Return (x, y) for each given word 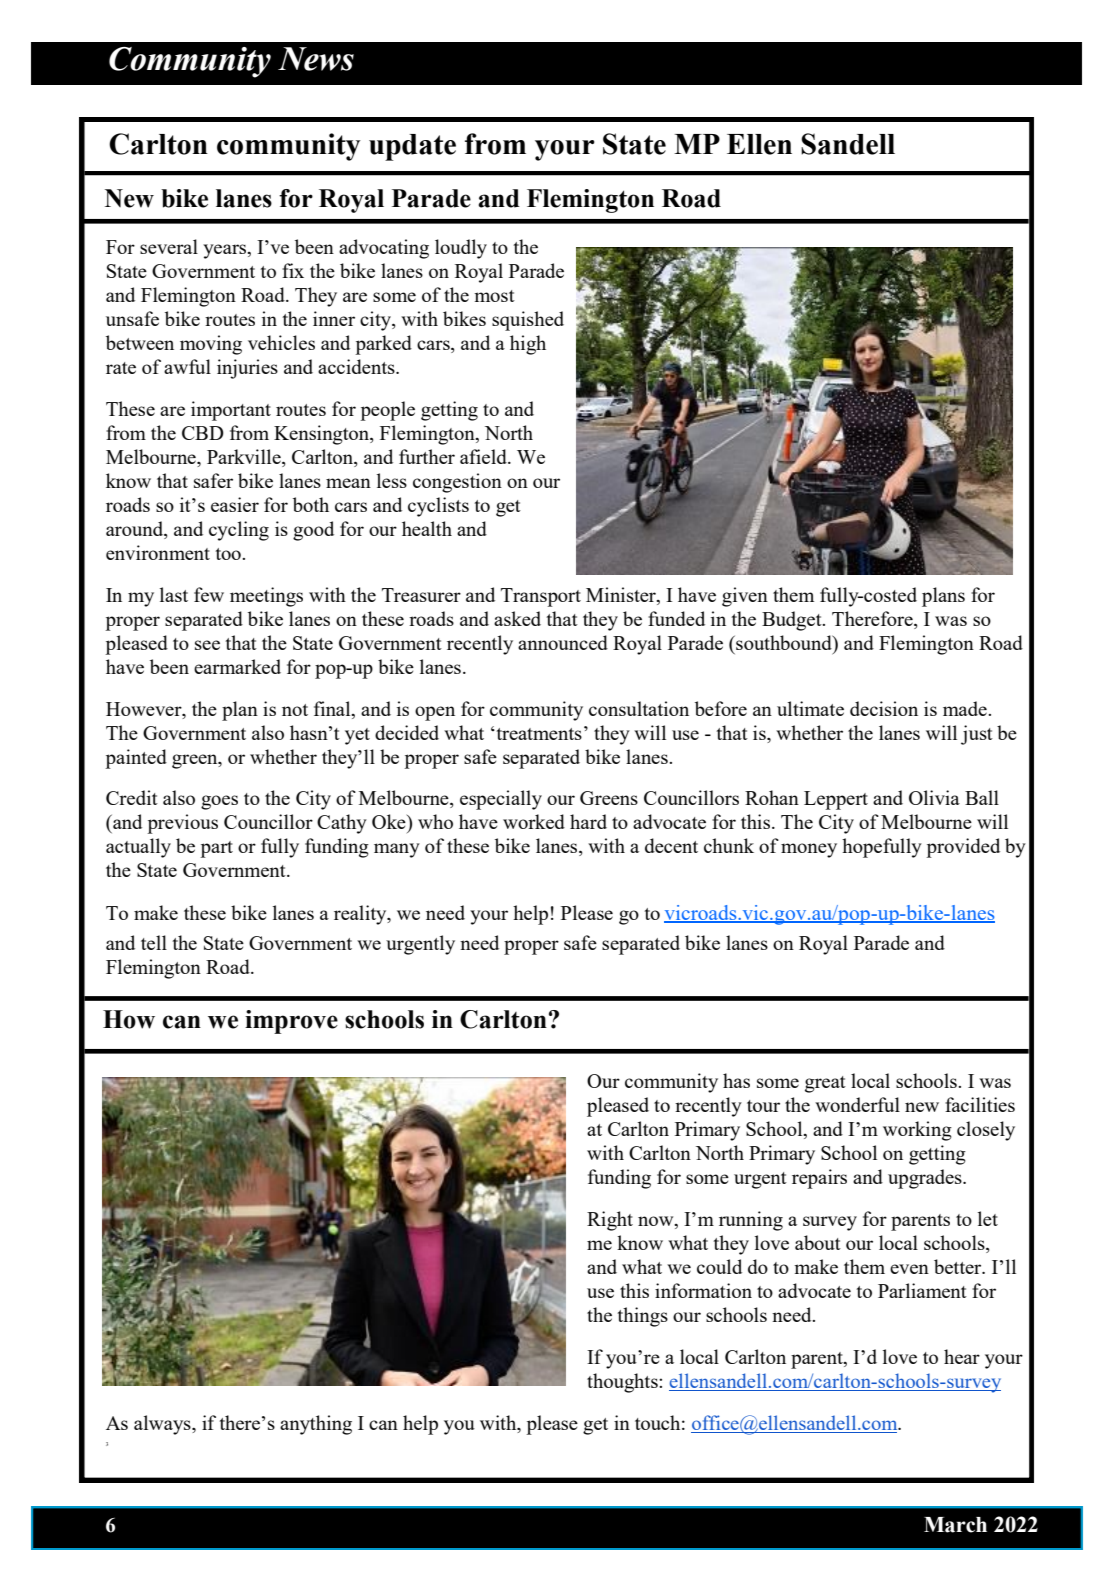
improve (291, 1022)
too (229, 554)
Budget (793, 621)
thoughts (623, 1383)
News (316, 59)
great (825, 1084)
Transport (541, 597)
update (412, 147)
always (163, 1425)
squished (528, 321)
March (955, 1525)
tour (763, 1106)
